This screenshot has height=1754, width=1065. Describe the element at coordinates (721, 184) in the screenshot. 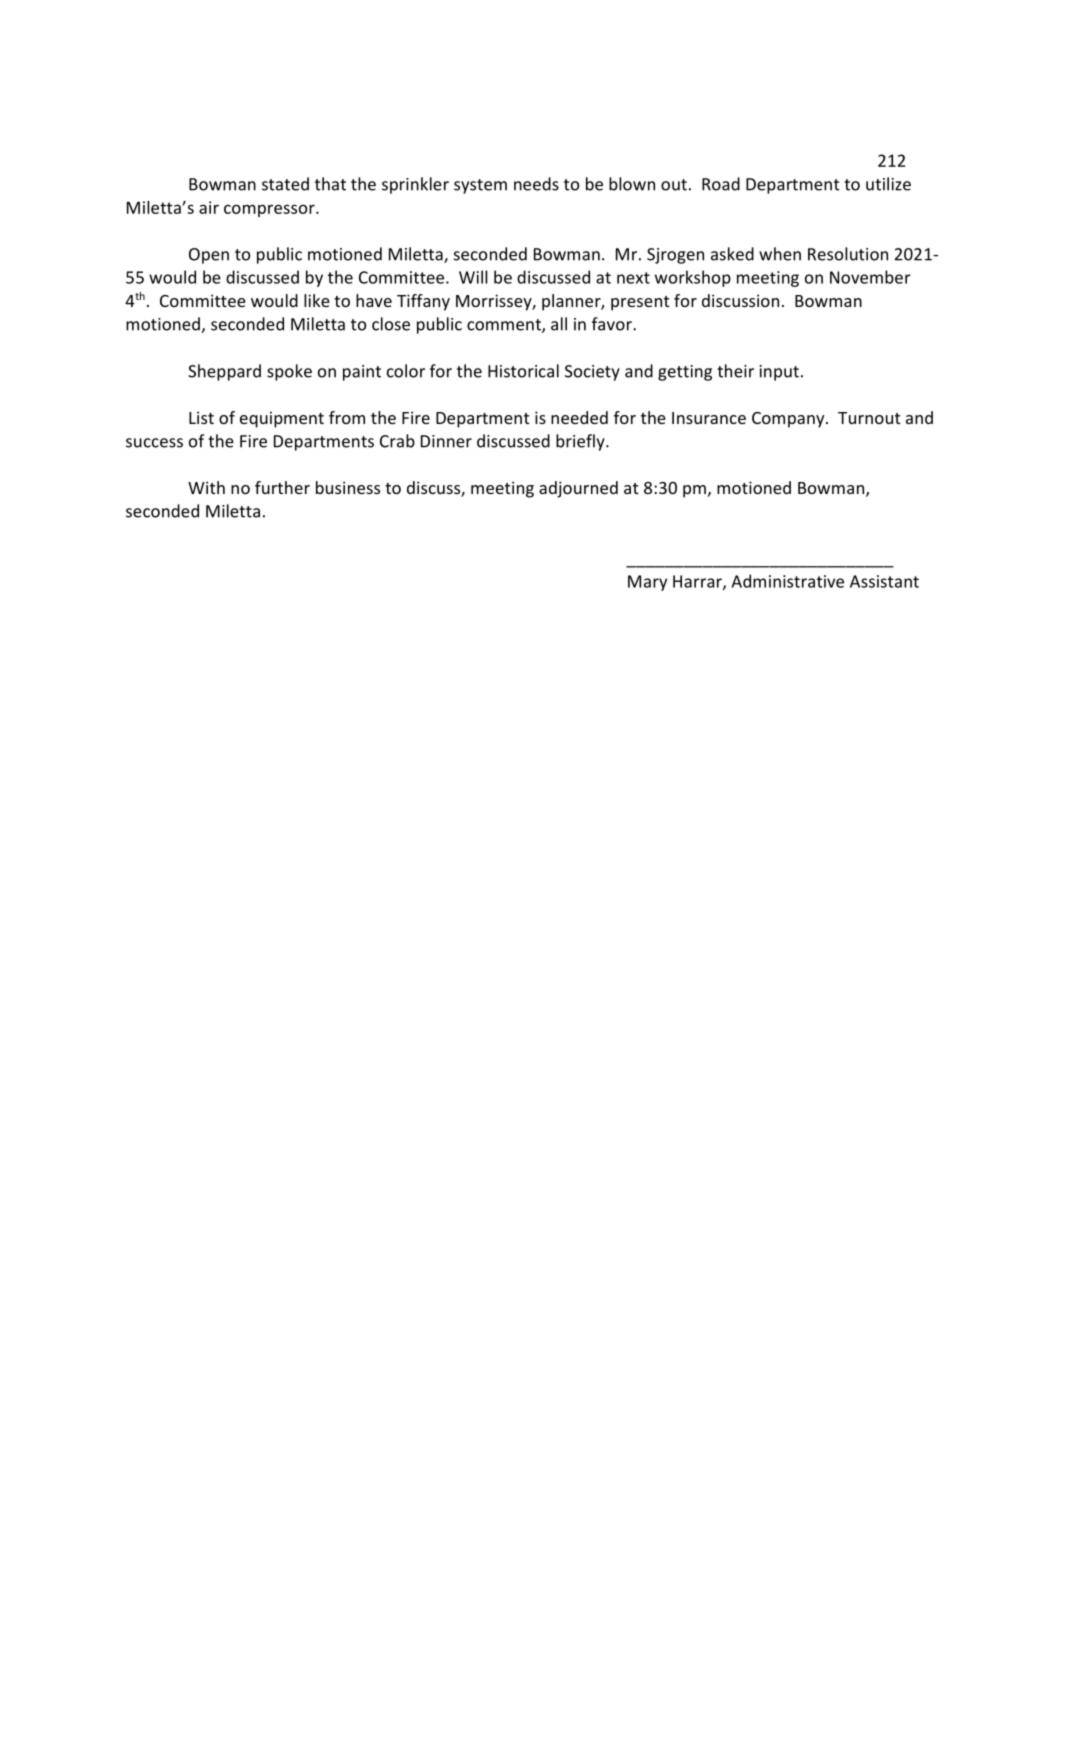

I see `Road` at that location.
